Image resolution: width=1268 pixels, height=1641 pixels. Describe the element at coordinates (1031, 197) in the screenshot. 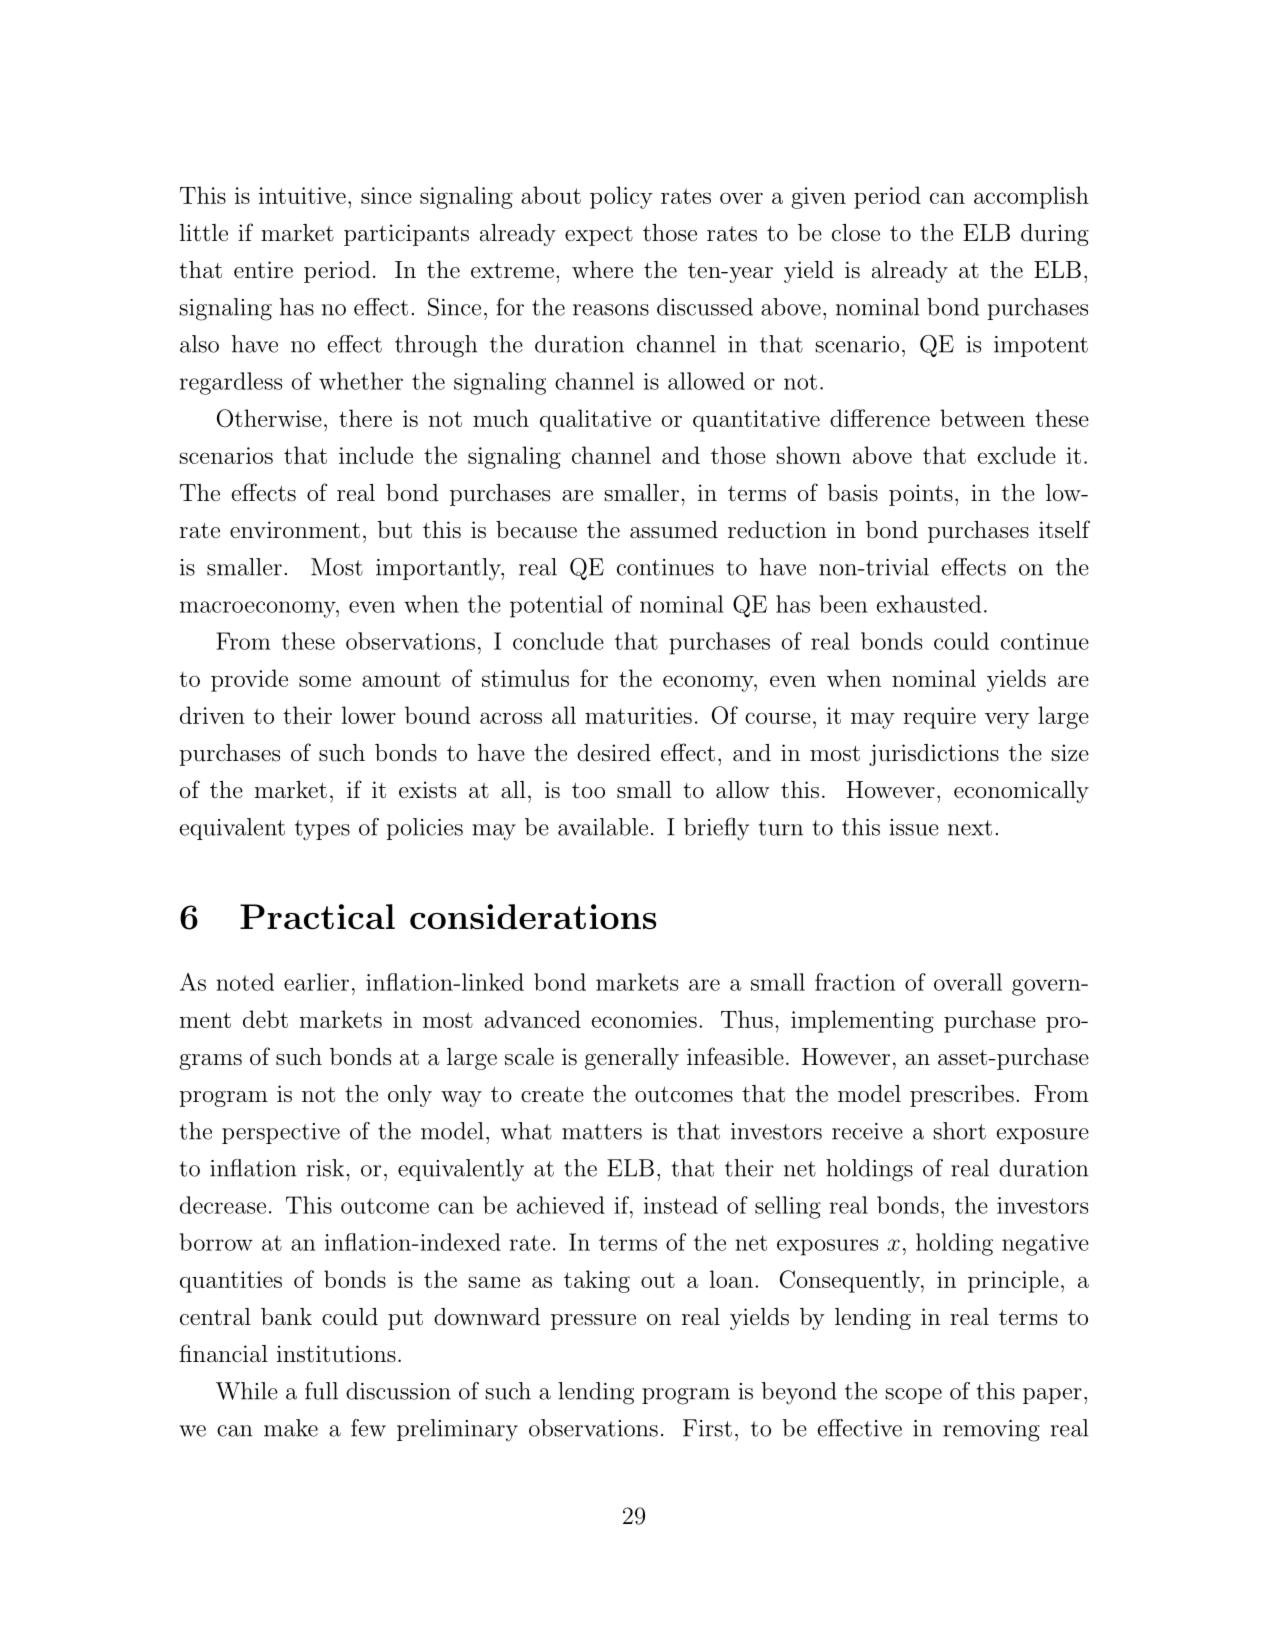

I see `accomplish` at that location.
